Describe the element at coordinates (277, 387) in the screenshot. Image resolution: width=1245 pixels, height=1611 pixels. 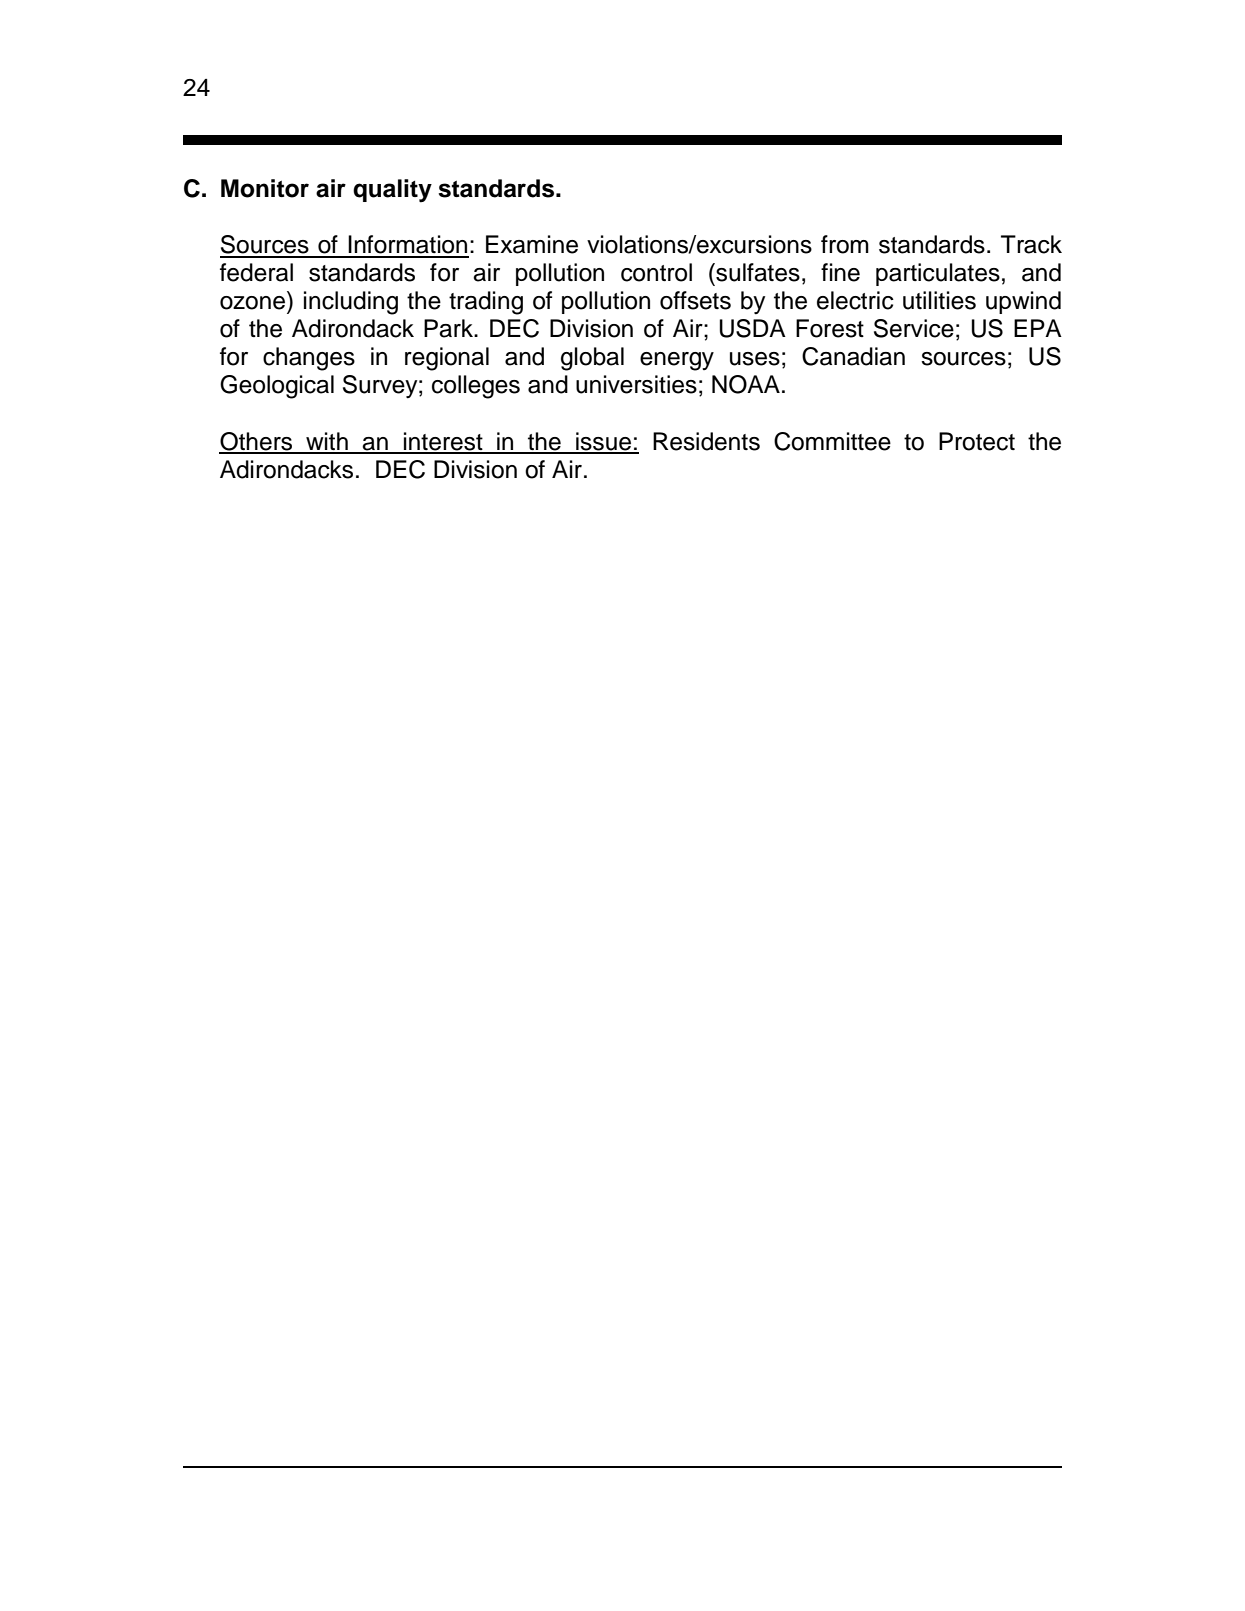
I see `Geological` at that location.
